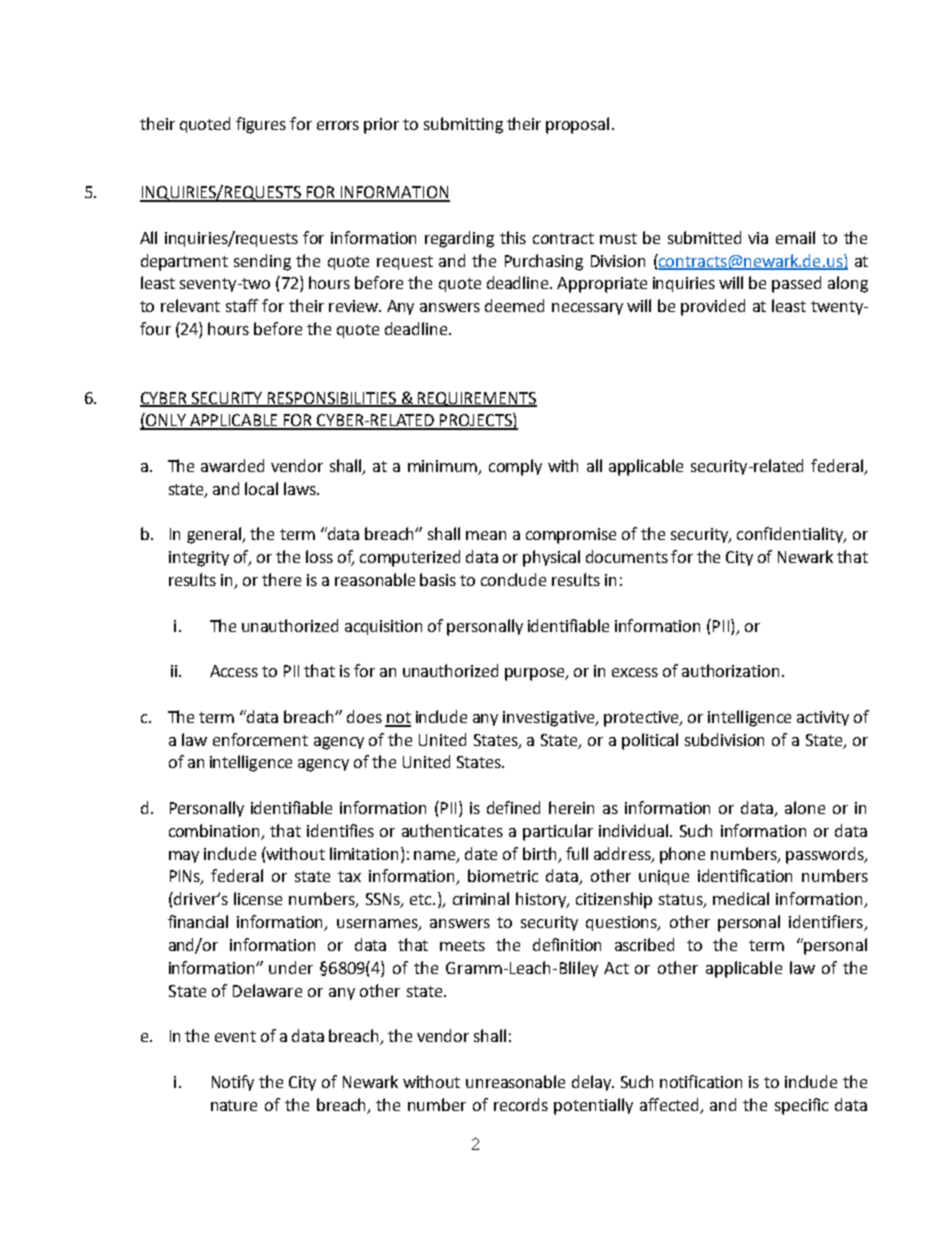 This screenshot has height=1233, width=952. I want to click on conclude, so click(513, 579).
